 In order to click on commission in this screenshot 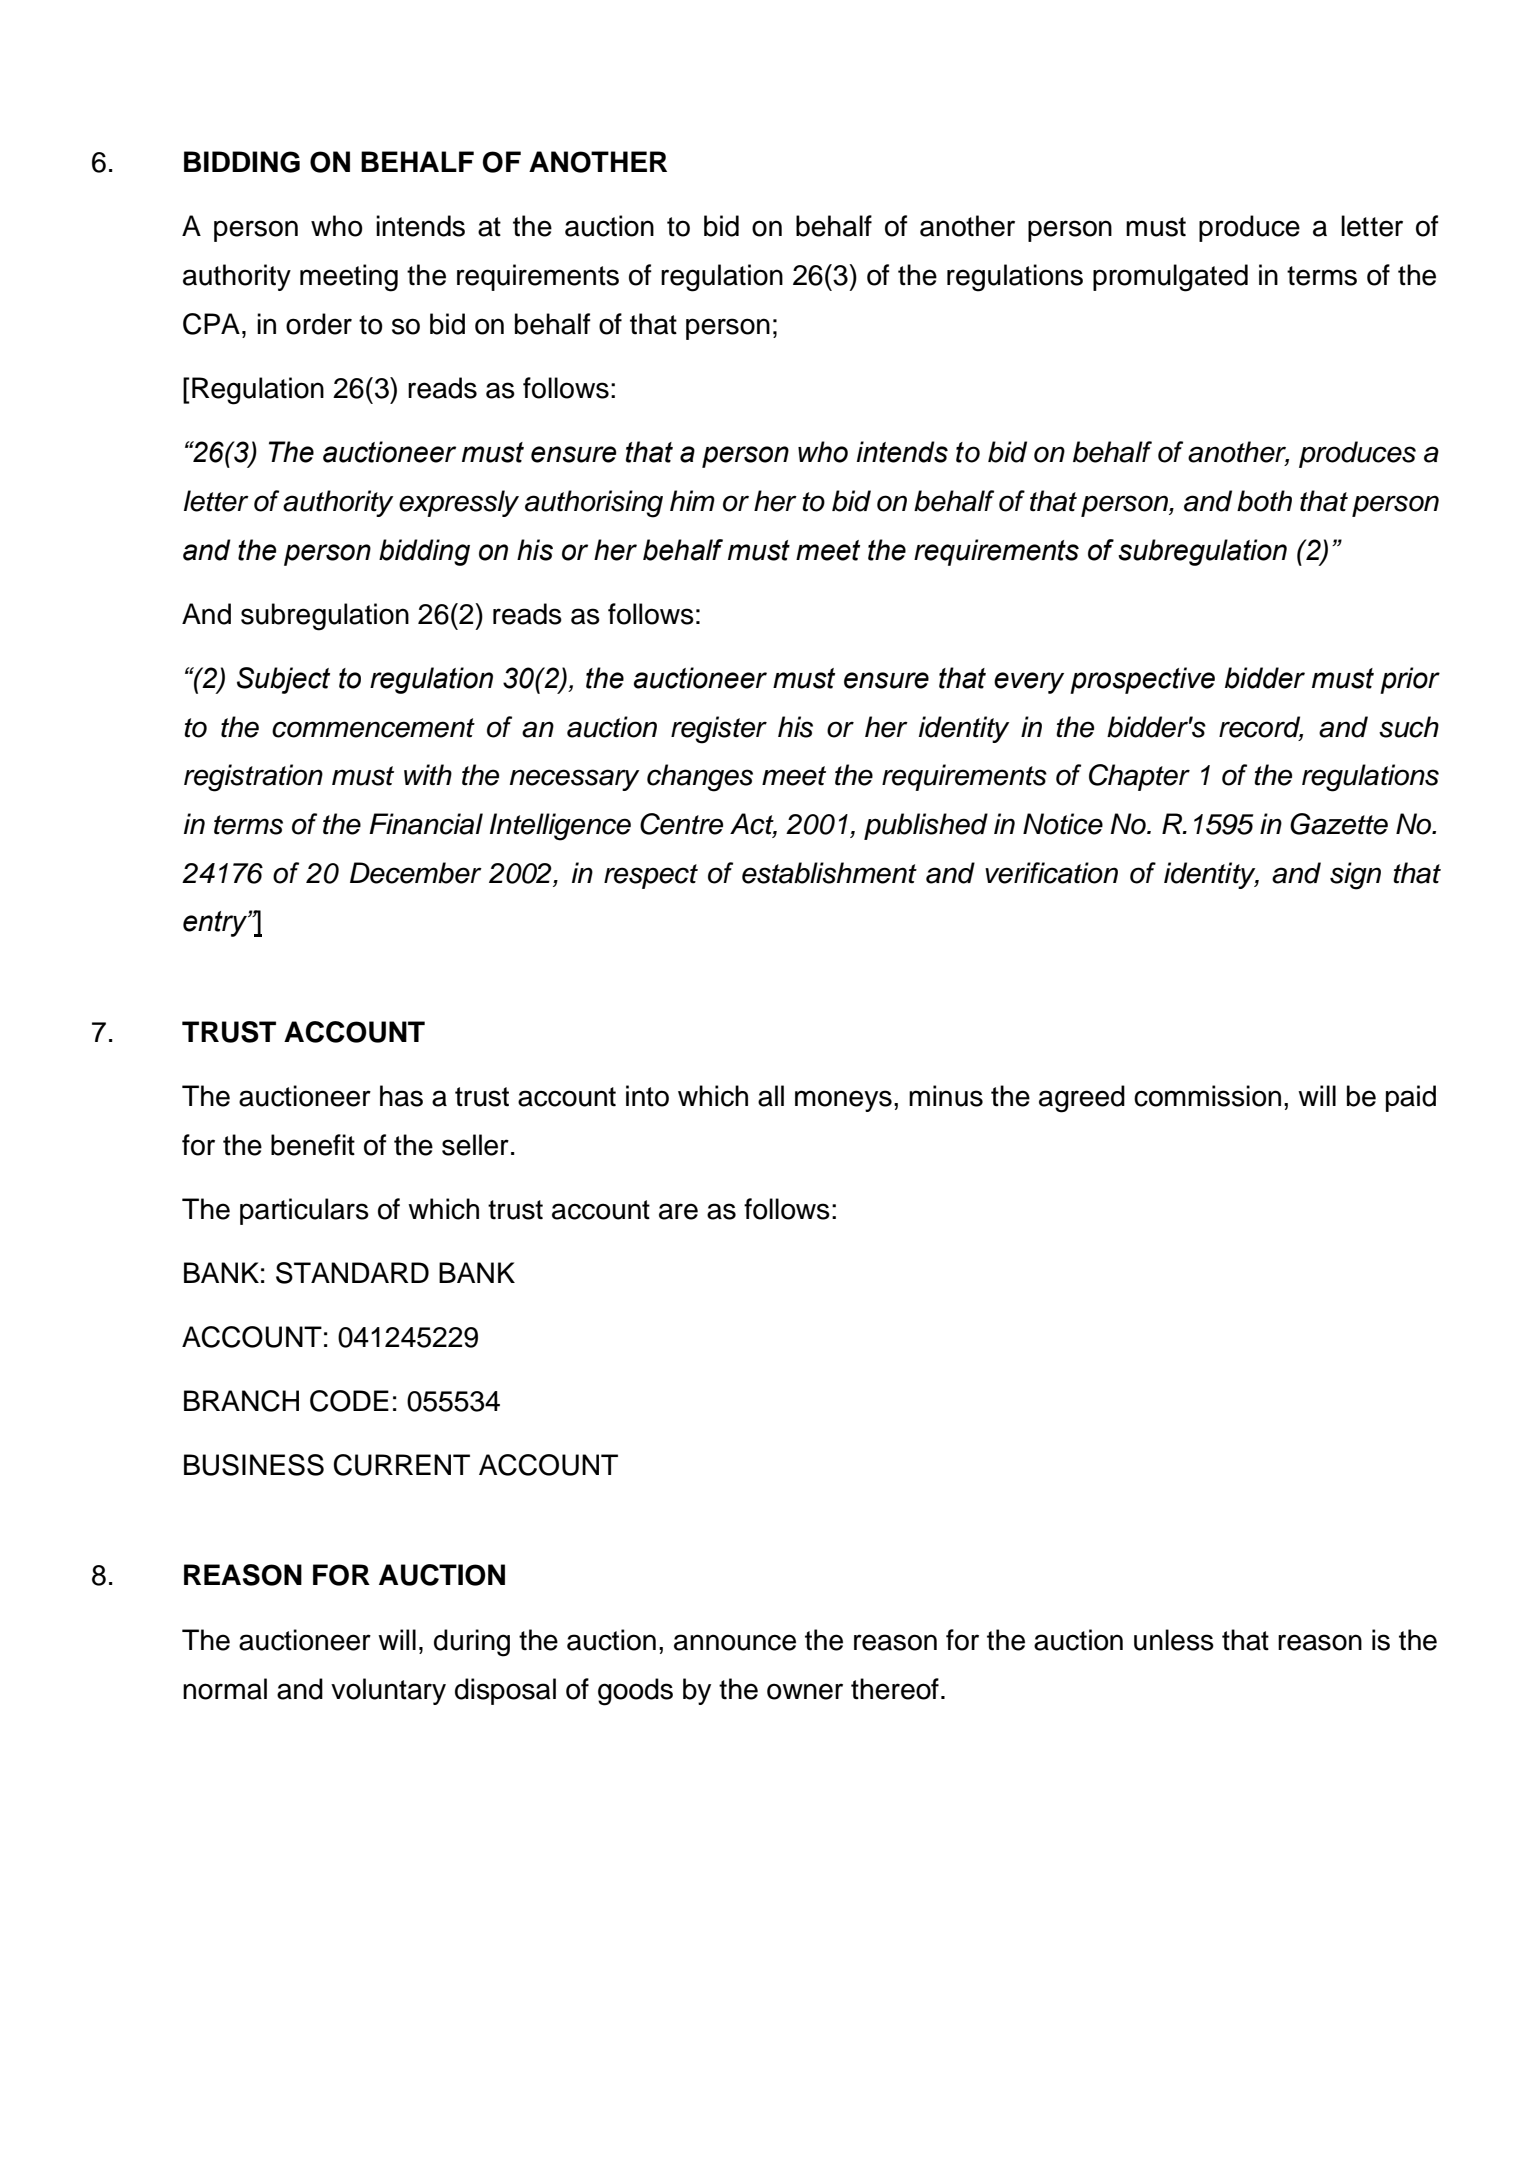, I will do `click(1207, 1096)`.
